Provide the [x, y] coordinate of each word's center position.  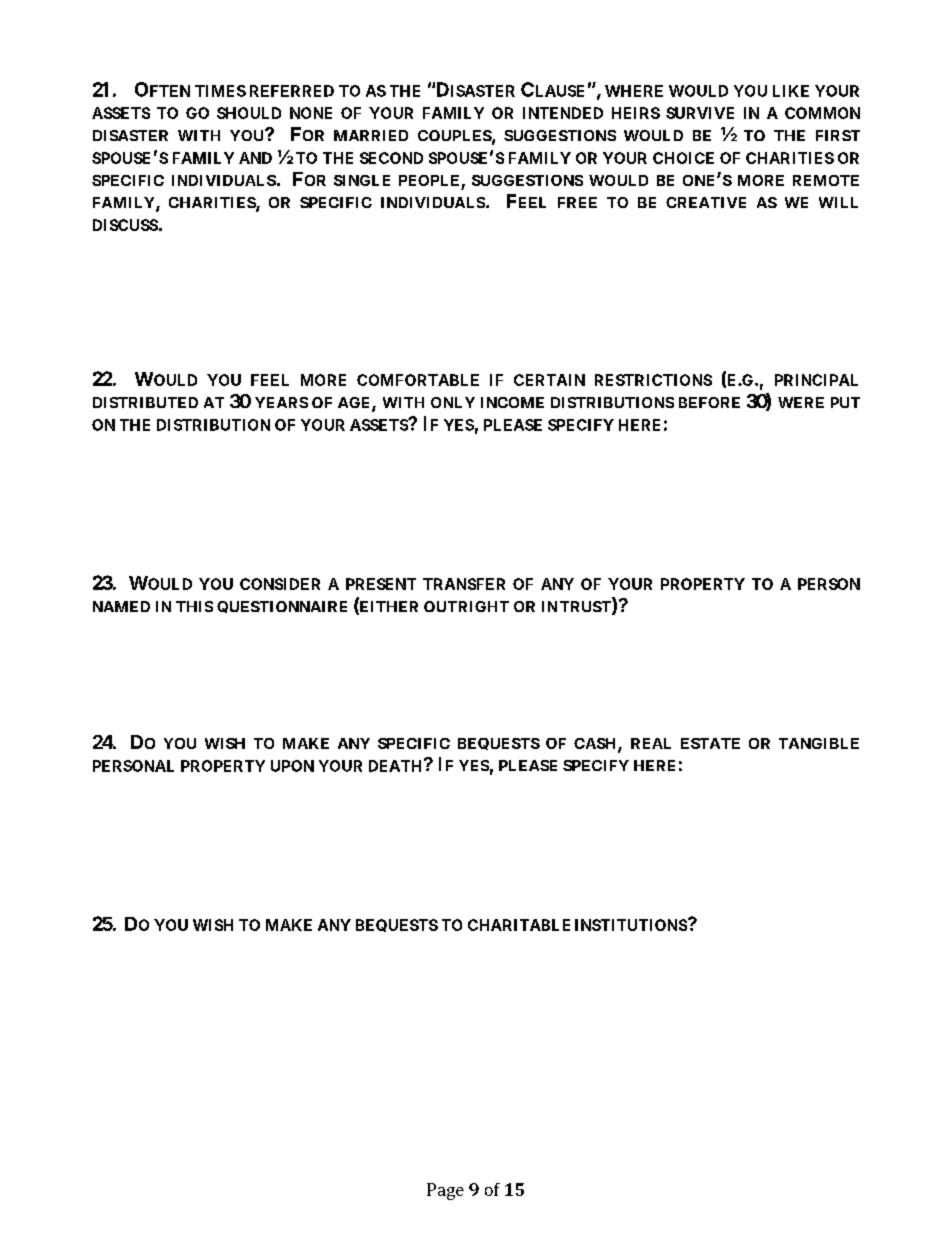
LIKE [791, 91]
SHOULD [249, 113]
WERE [801, 402]
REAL [651, 743]
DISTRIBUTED [145, 402]
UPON [292, 766]
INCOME [512, 402]
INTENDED [563, 113]
